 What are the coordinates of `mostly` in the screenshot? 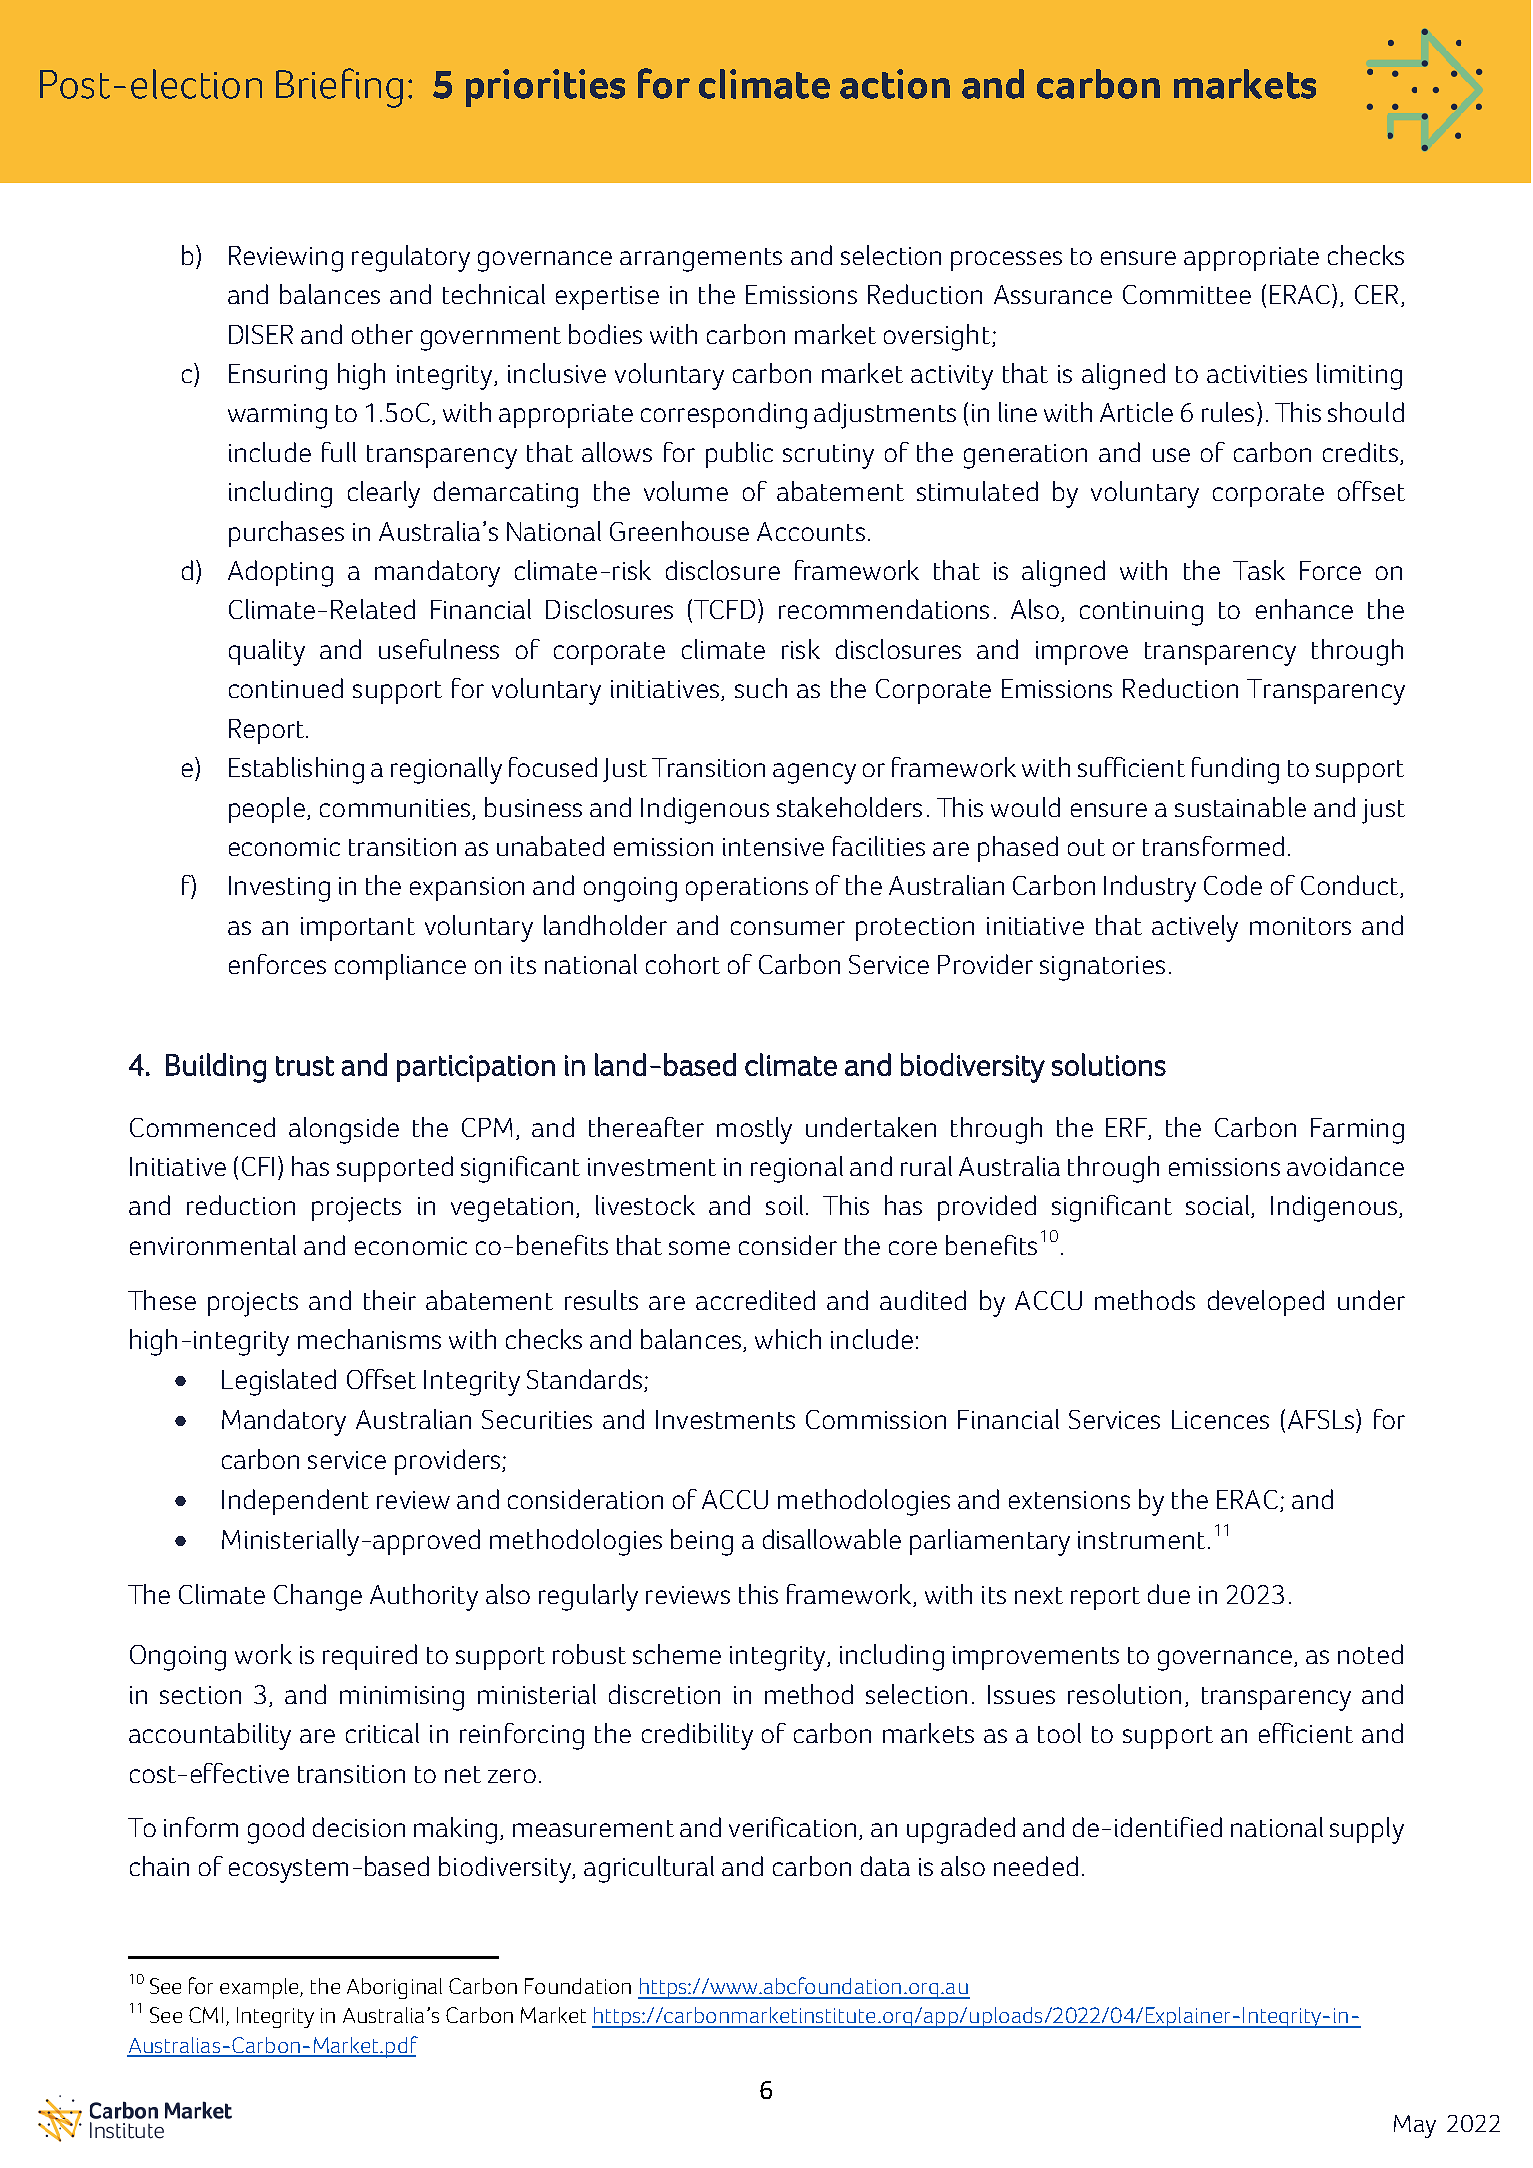 It's located at (754, 1130).
